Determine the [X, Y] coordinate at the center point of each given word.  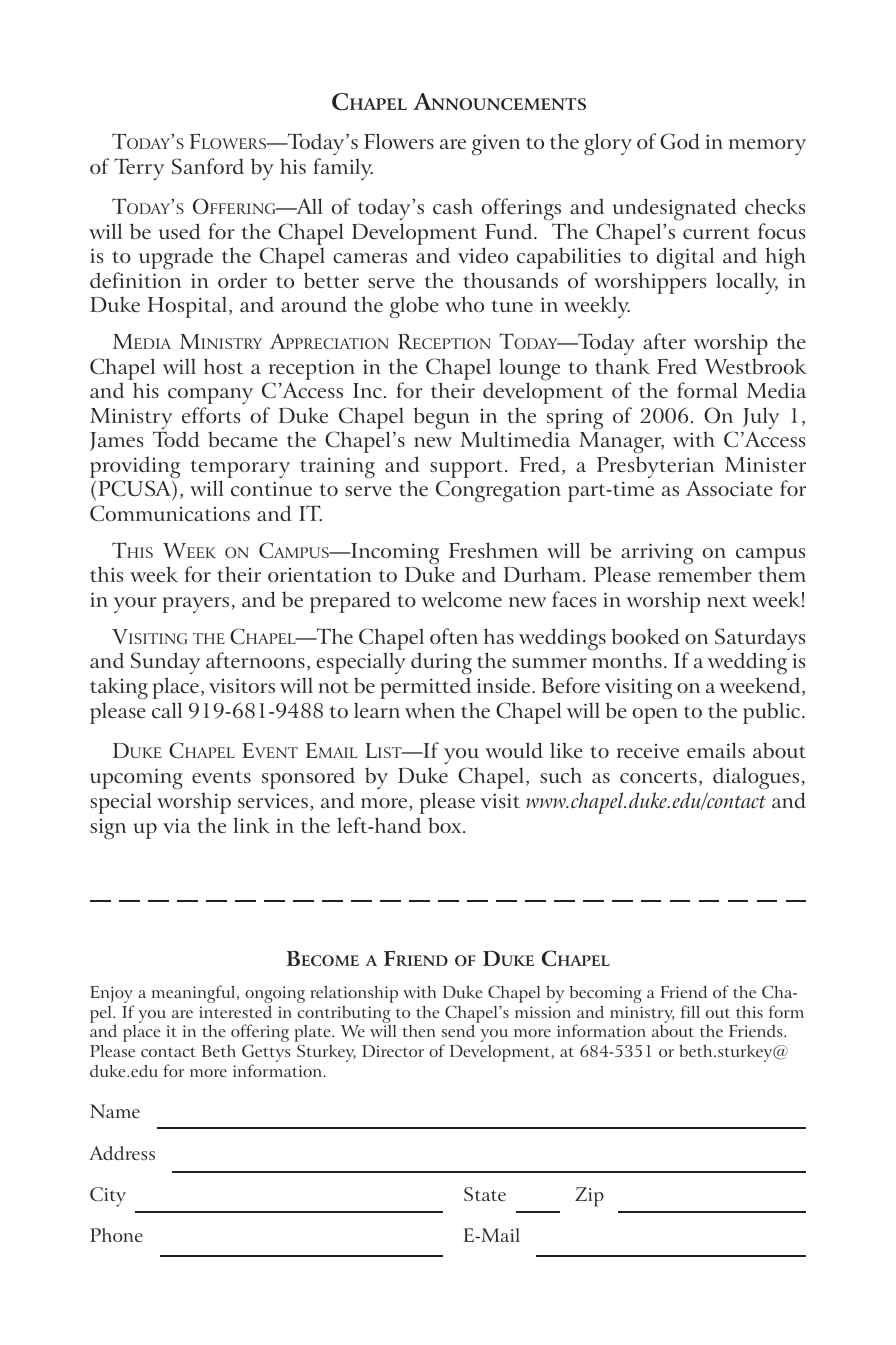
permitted [425, 688]
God [680, 141]
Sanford [208, 166]
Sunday [166, 665]
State [485, 1194]
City [108, 1197]
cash [453, 206]
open [655, 716]
